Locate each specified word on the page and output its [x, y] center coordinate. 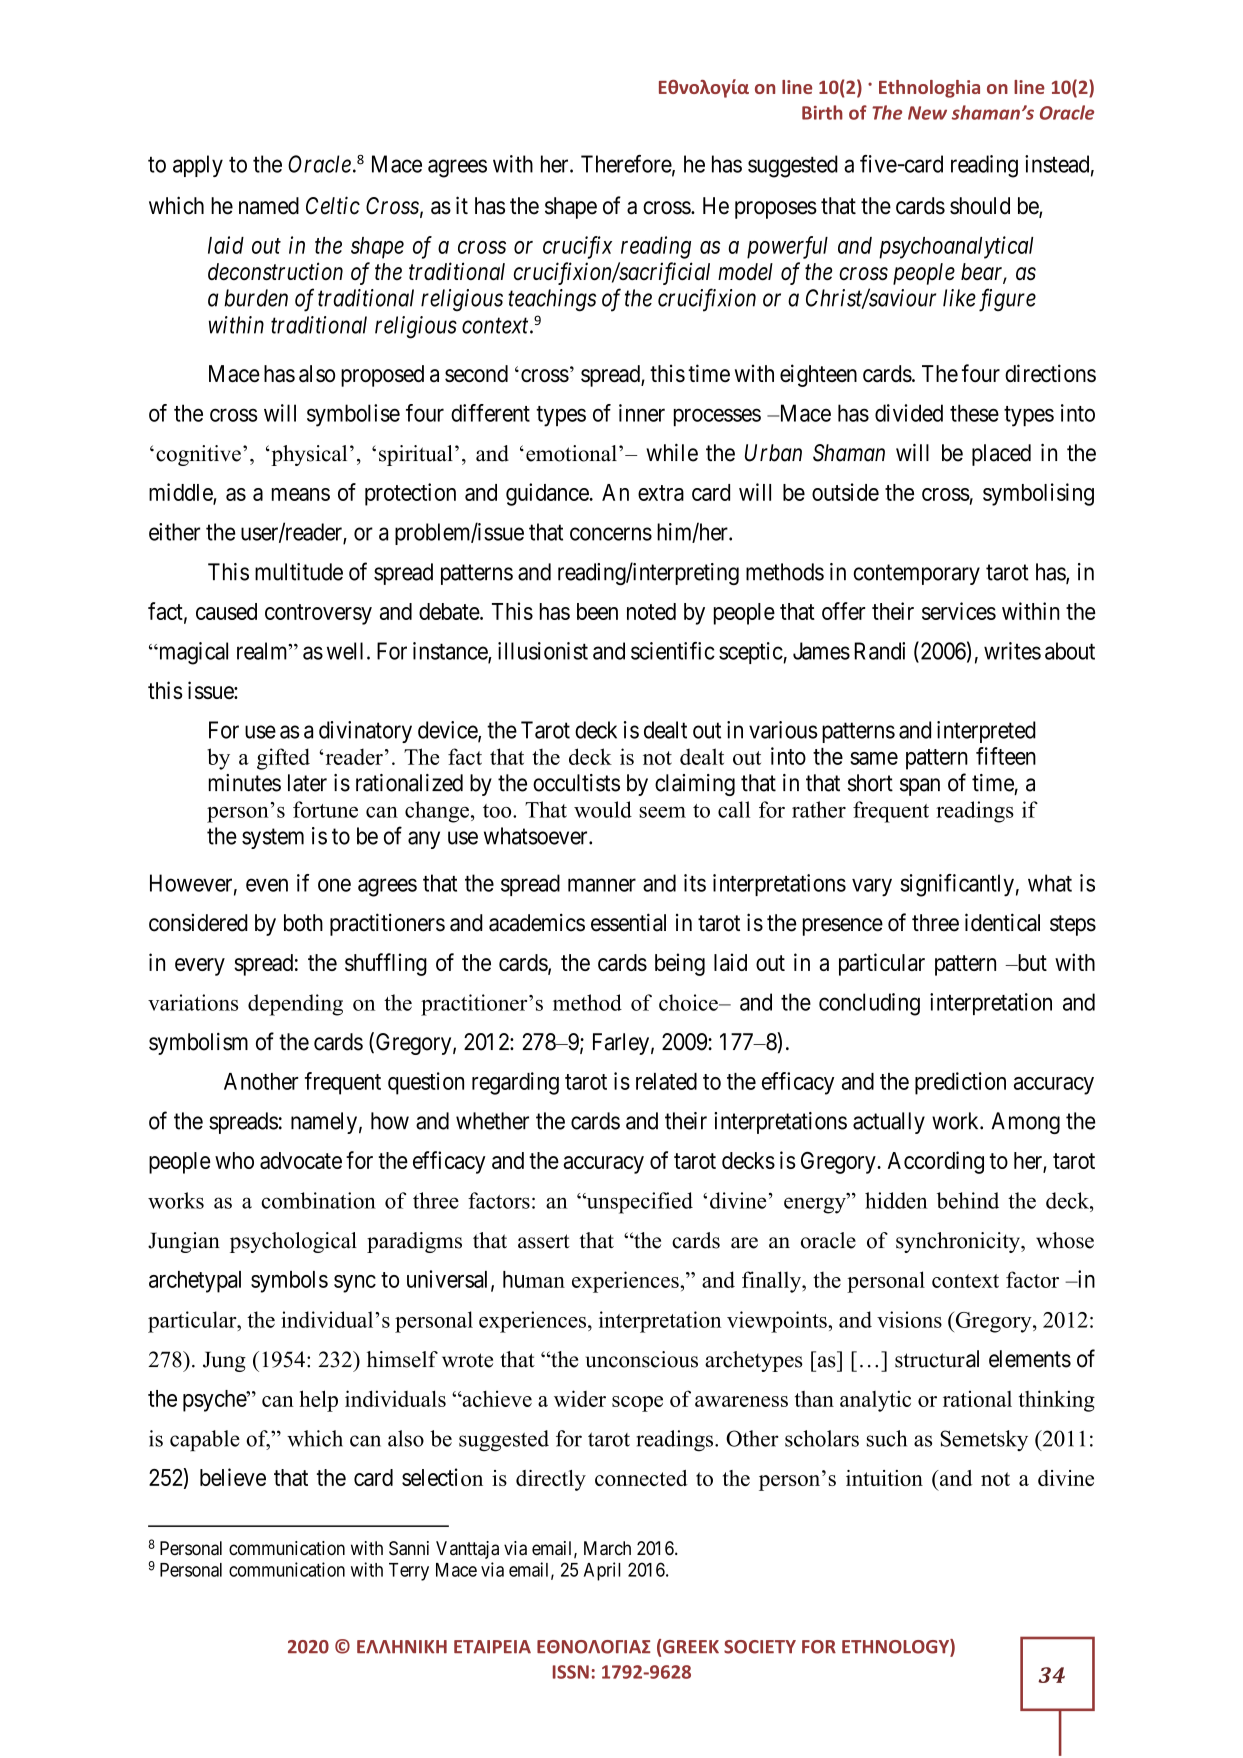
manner [602, 885]
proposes [776, 210]
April [602, 1571]
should [980, 206]
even [267, 885]
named [269, 206]
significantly [957, 885]
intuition [884, 1478]
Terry [409, 1572]
